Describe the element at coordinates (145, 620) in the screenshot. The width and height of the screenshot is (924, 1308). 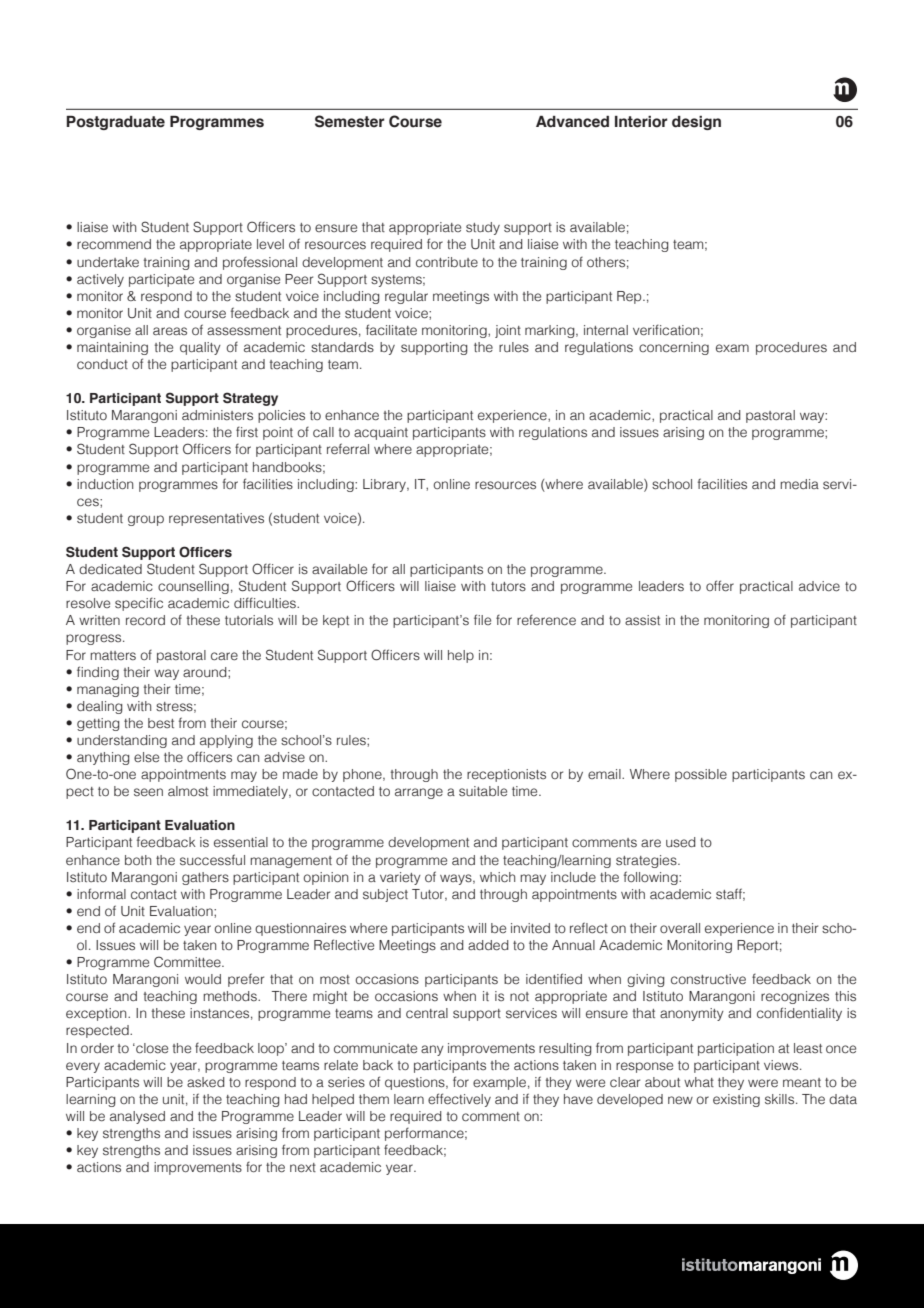
I see `record` at that location.
